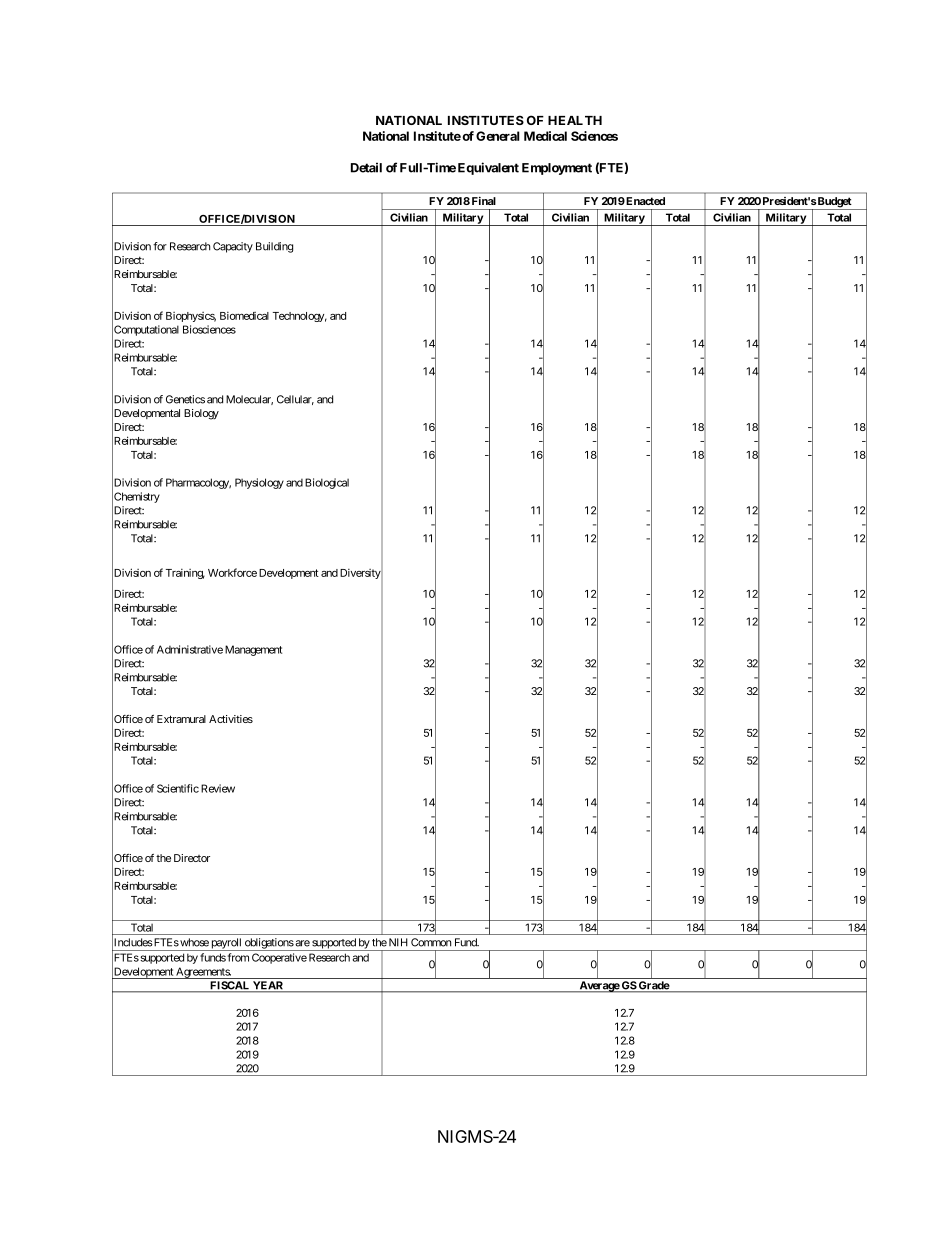 This page has height=1233, width=952. I want to click on Activities, so click(231, 719).
